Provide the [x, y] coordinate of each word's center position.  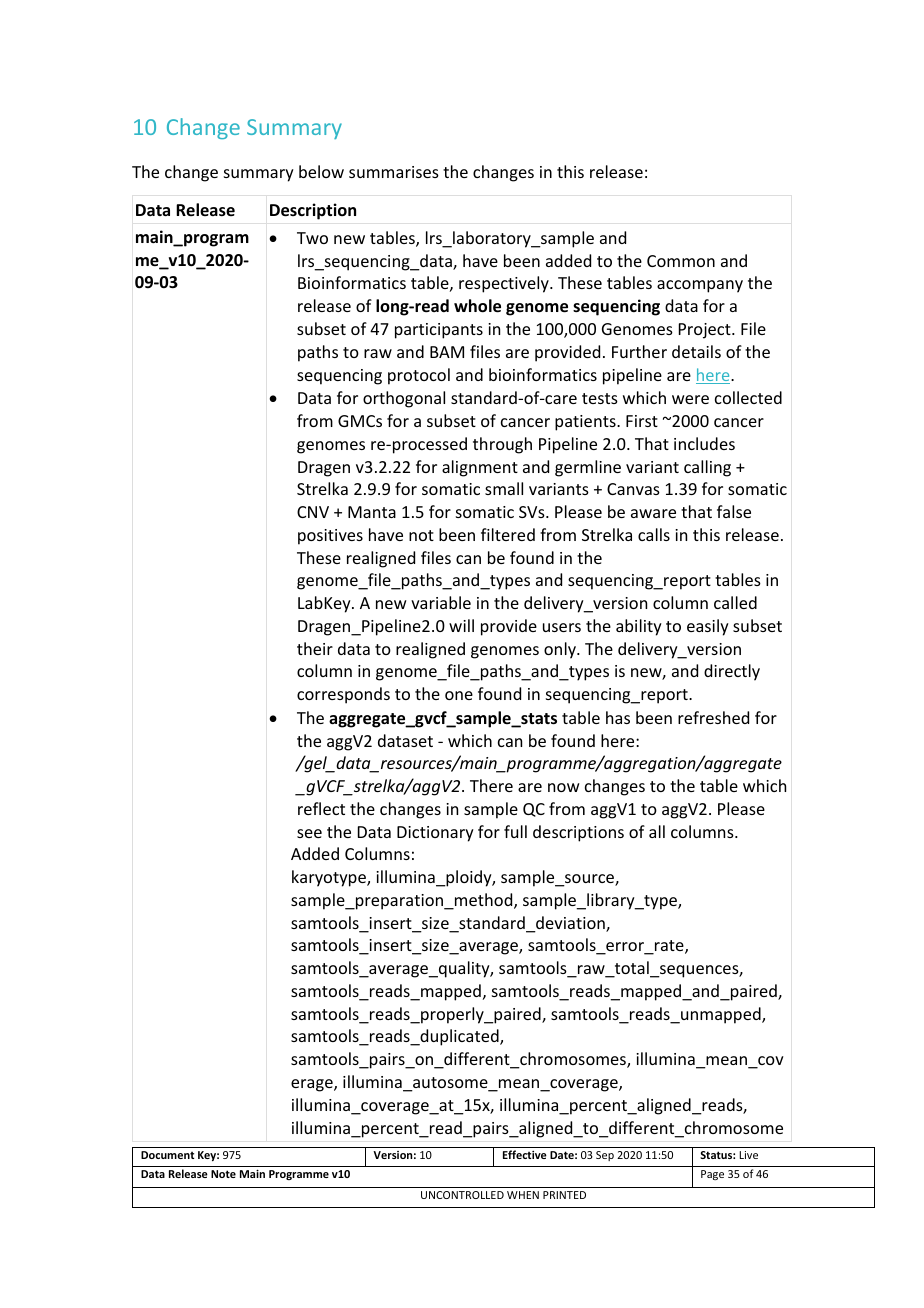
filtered [508, 534]
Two [312, 238]
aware [653, 513]
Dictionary [435, 834]
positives [330, 537]
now [564, 787]
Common [681, 261]
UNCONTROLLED [462, 1195]
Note [223, 1174]
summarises [394, 172]
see [309, 833]
